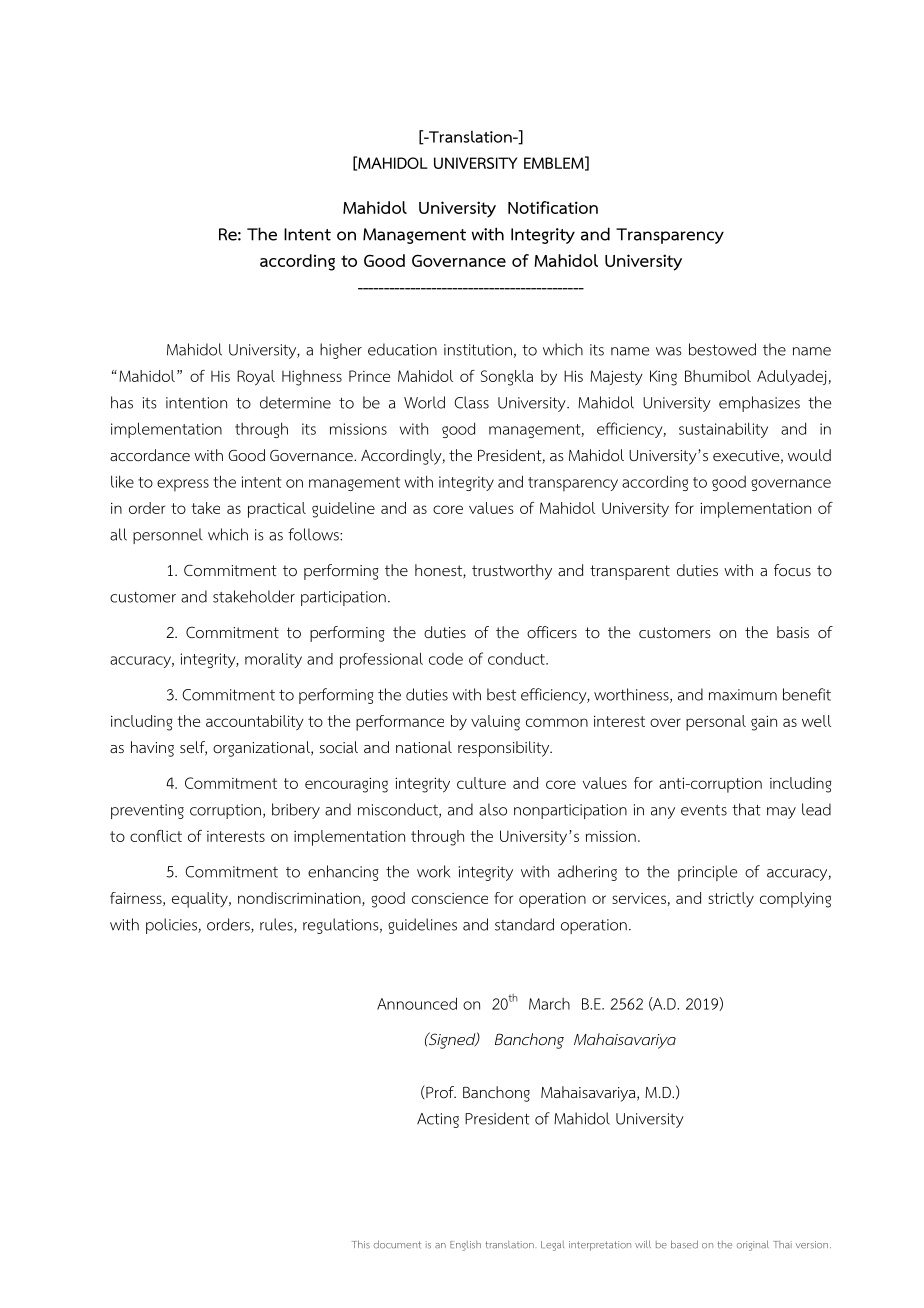 The height and width of the document is (1308, 924). Describe the element at coordinates (512, 572) in the document. I see `trustworthy` at that location.
